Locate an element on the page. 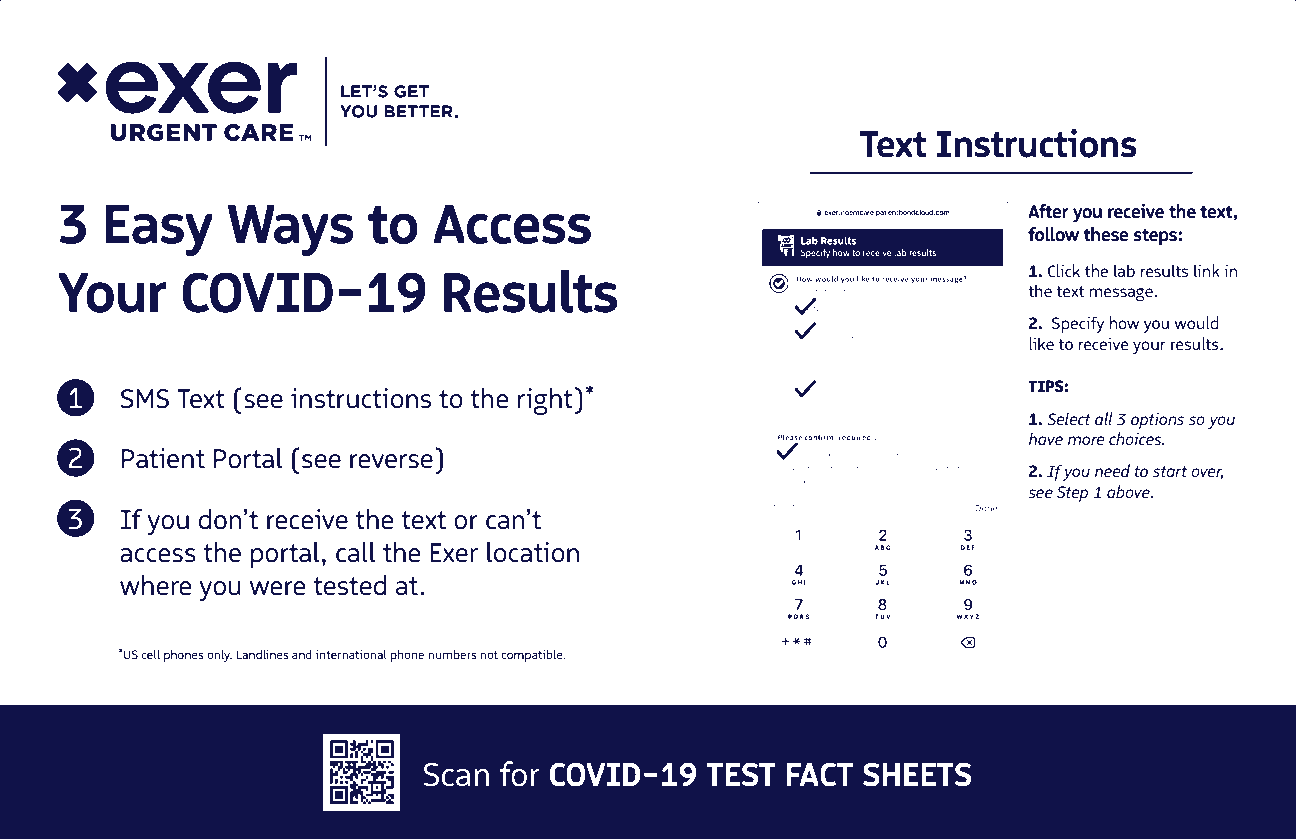 The width and height of the page is (1296, 839). Select is located at coordinates (1069, 418).
